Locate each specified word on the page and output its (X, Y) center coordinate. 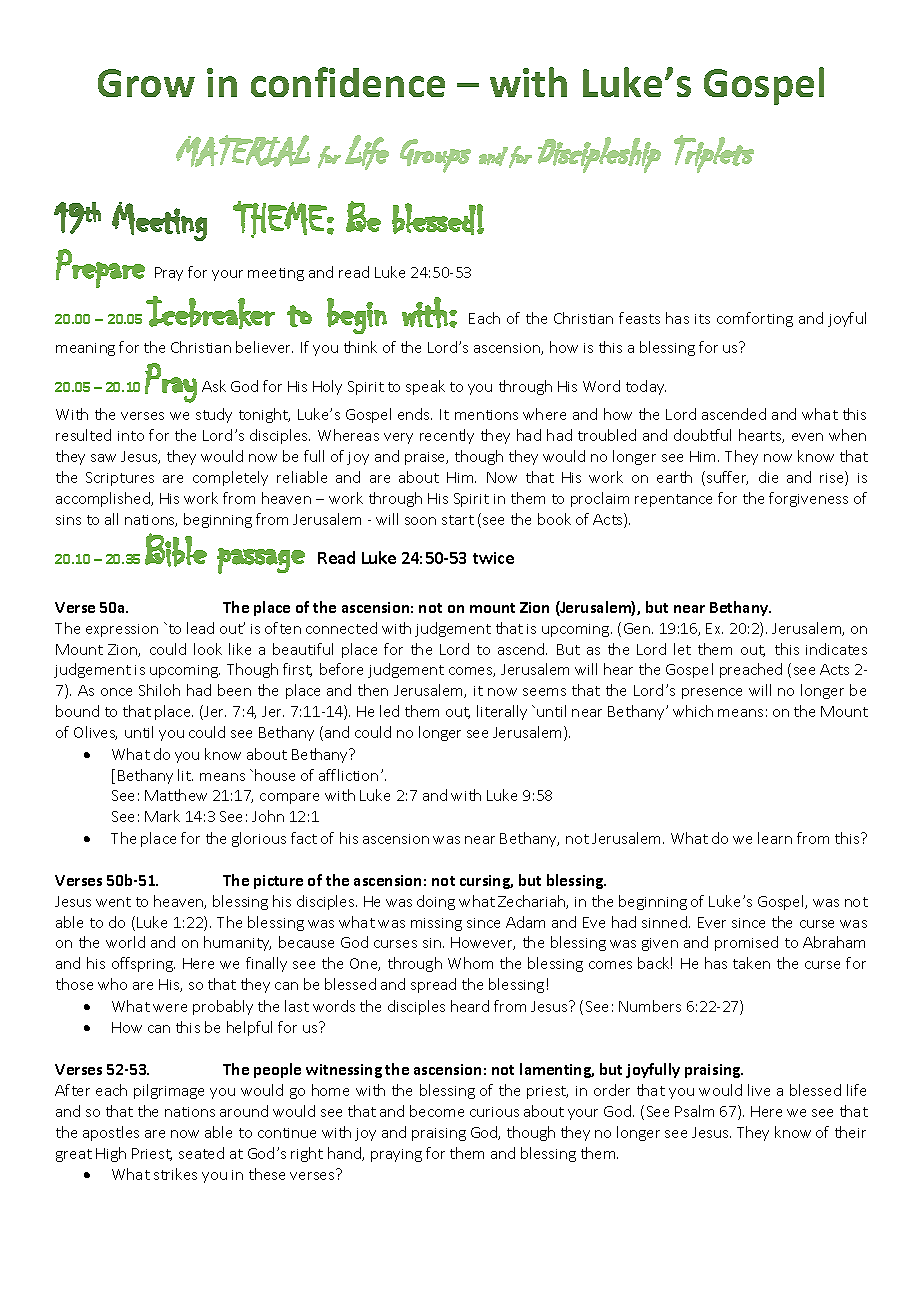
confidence (348, 82)
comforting (755, 319)
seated (201, 1153)
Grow (146, 83)
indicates (836, 649)
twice (493, 558)
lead (200, 628)
